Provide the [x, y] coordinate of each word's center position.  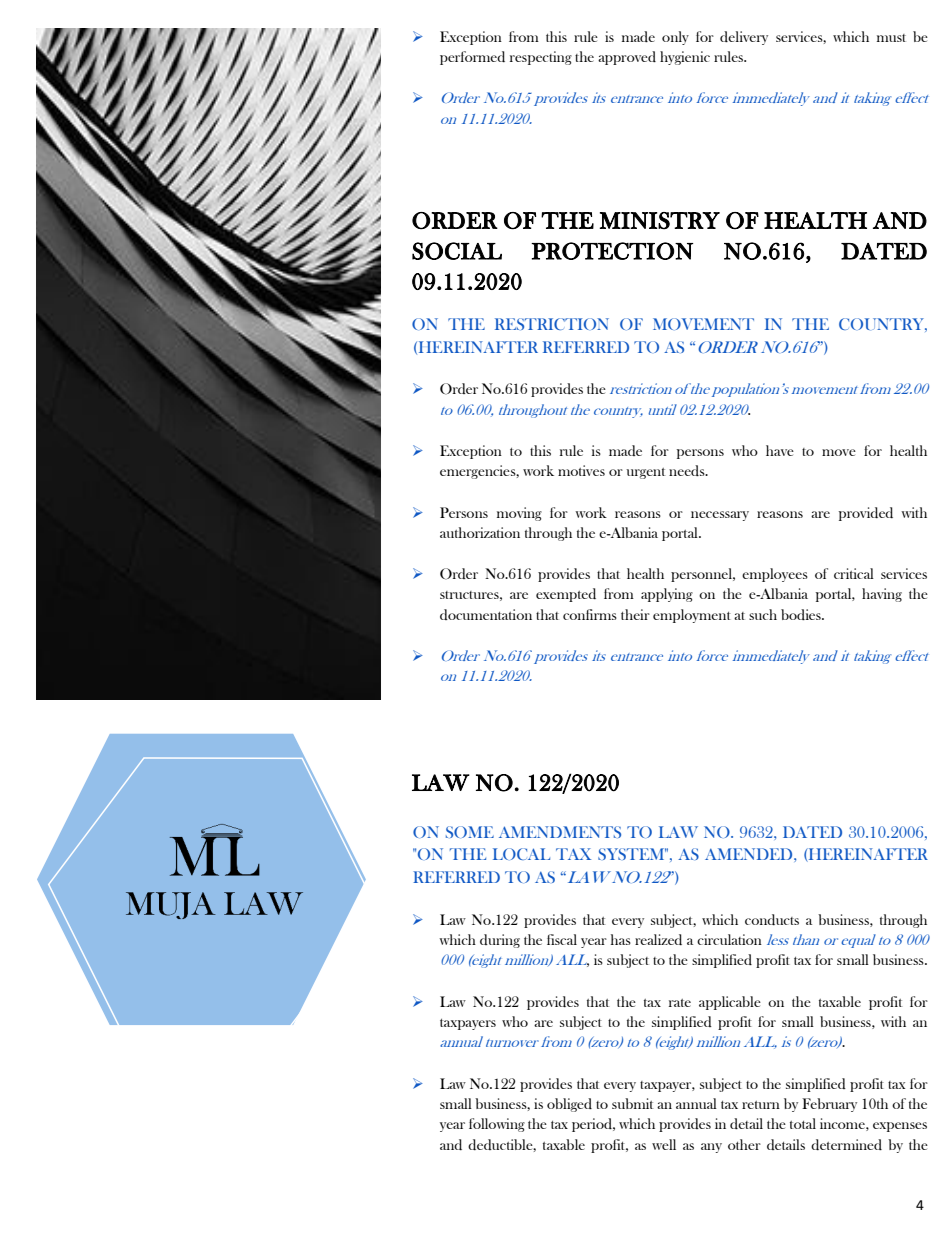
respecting [541, 58]
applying [667, 595]
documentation [486, 614]
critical [854, 573]
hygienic [685, 58]
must [891, 38]
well [664, 1144]
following [497, 1125]
